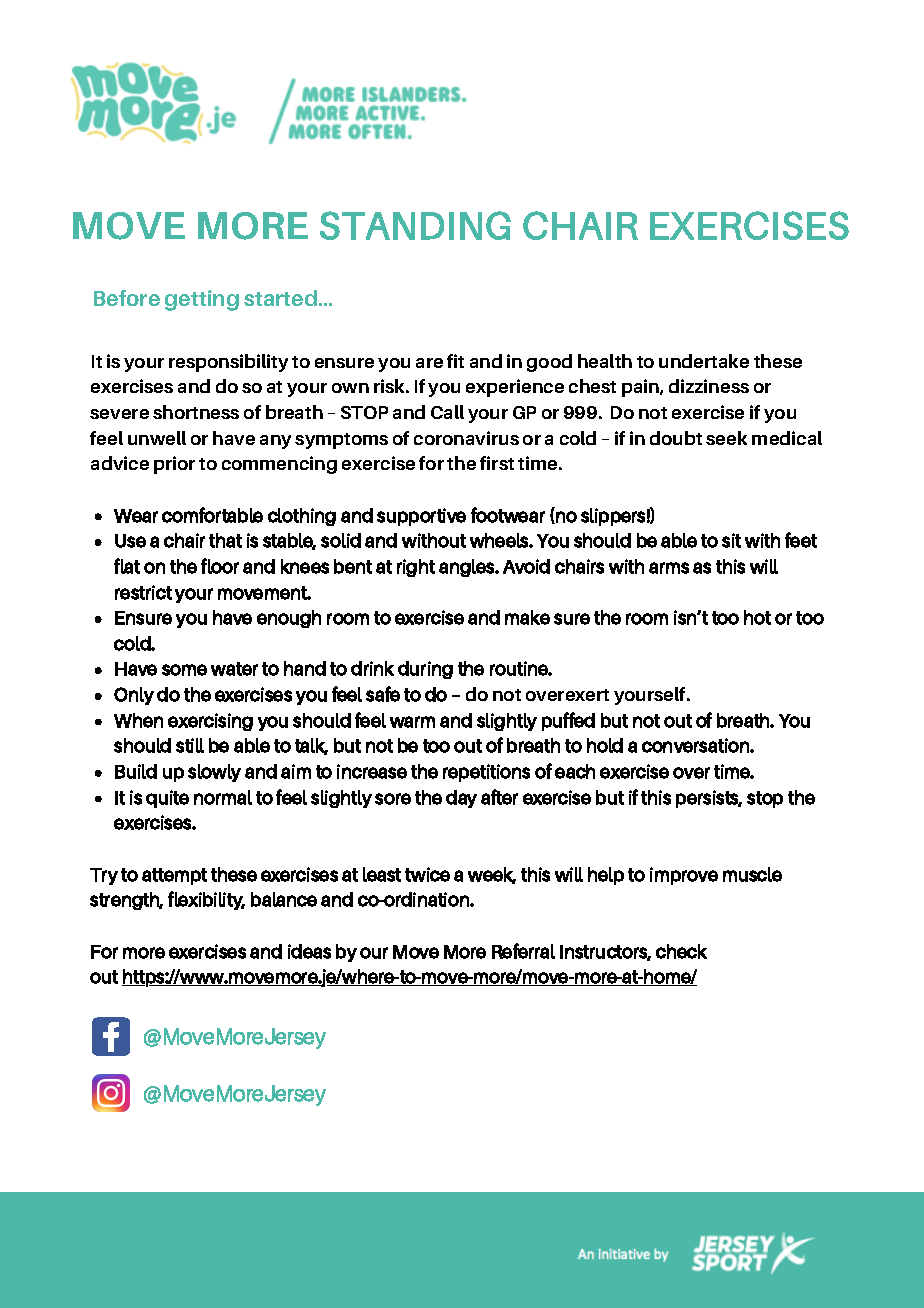 This screenshot has width=924, height=1308. Describe the element at coordinates (726, 438) in the screenshot. I see `seek` at that location.
